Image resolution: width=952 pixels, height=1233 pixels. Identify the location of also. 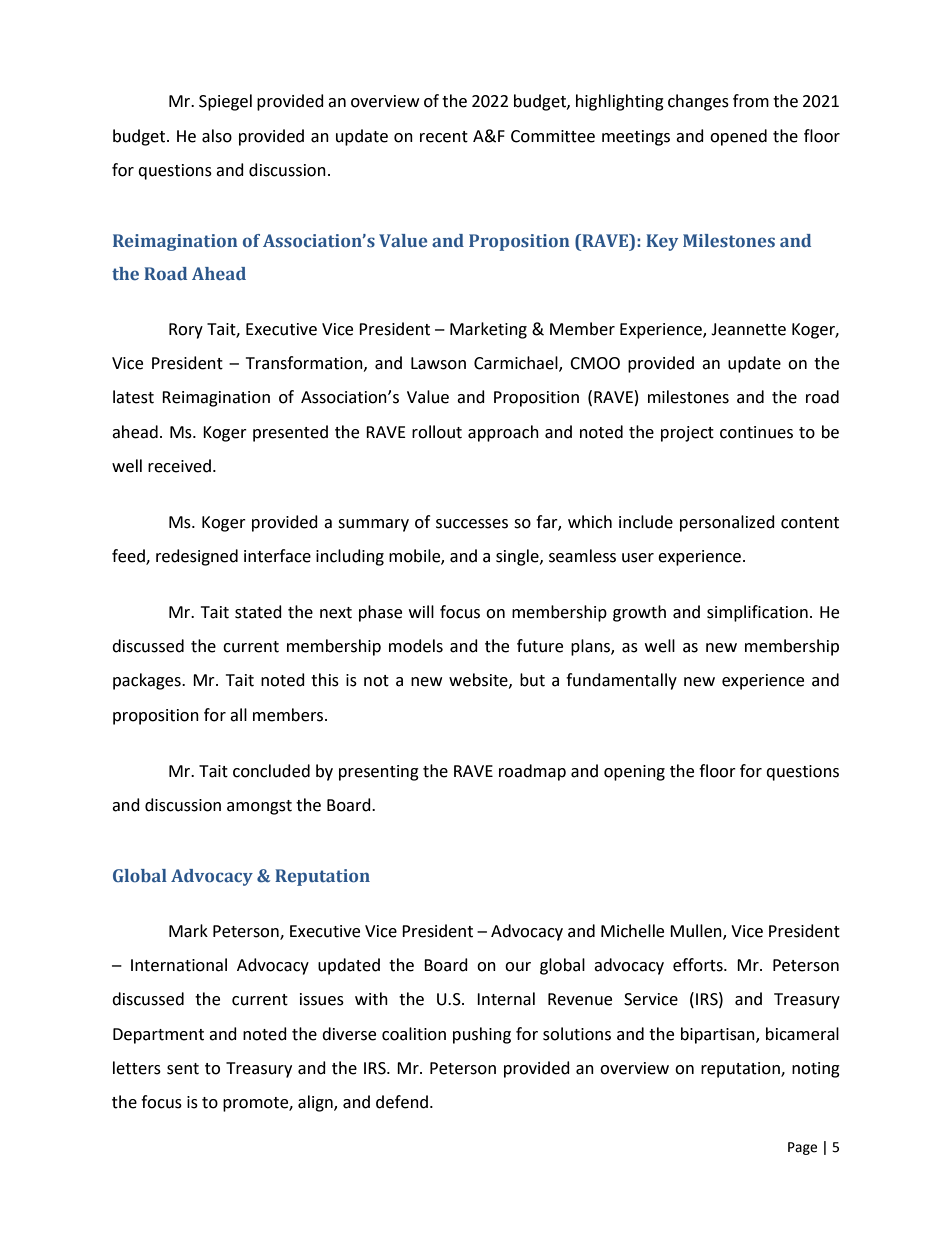
(217, 136).
